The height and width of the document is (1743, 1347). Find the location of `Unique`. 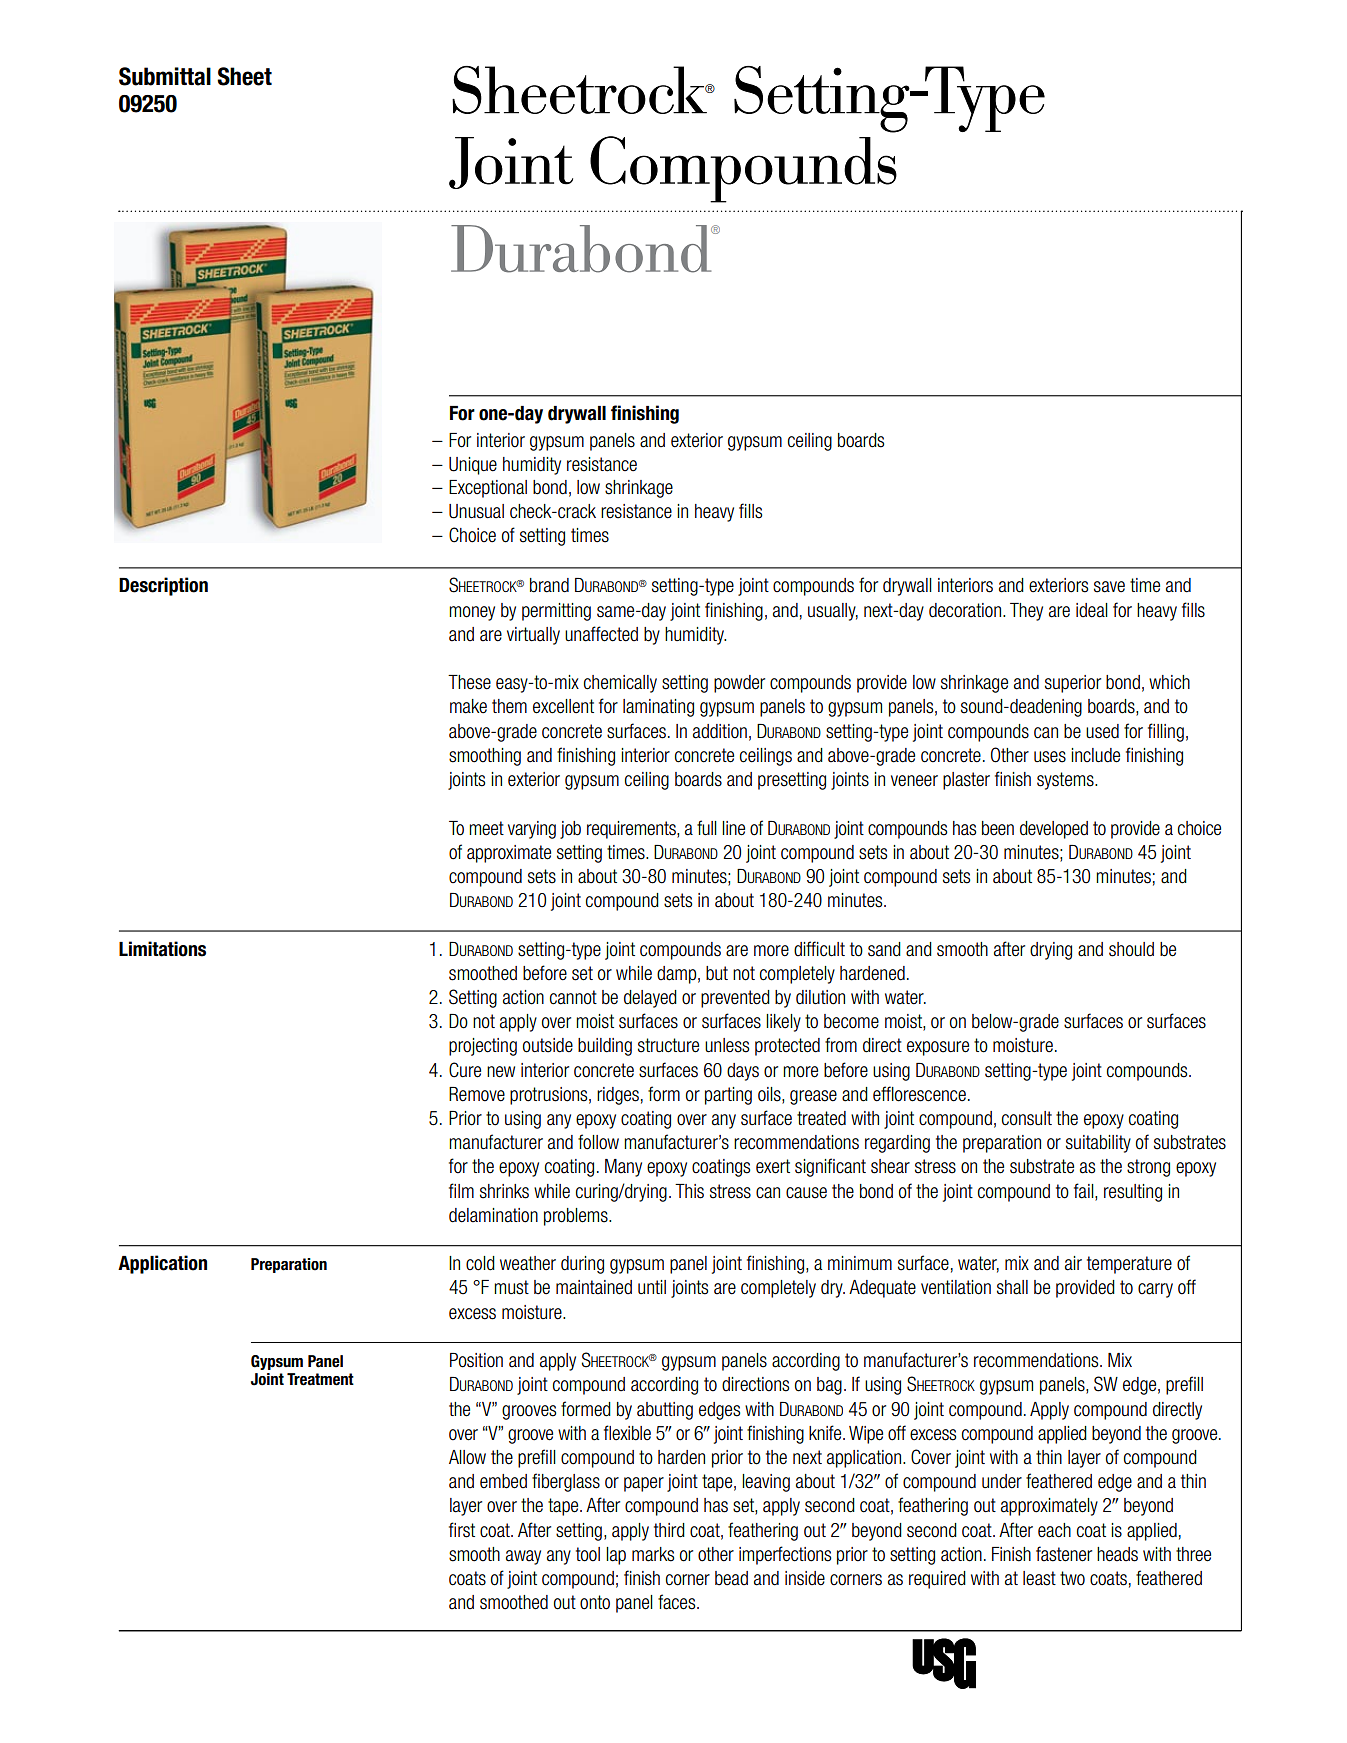

Unique is located at coordinates (473, 466).
